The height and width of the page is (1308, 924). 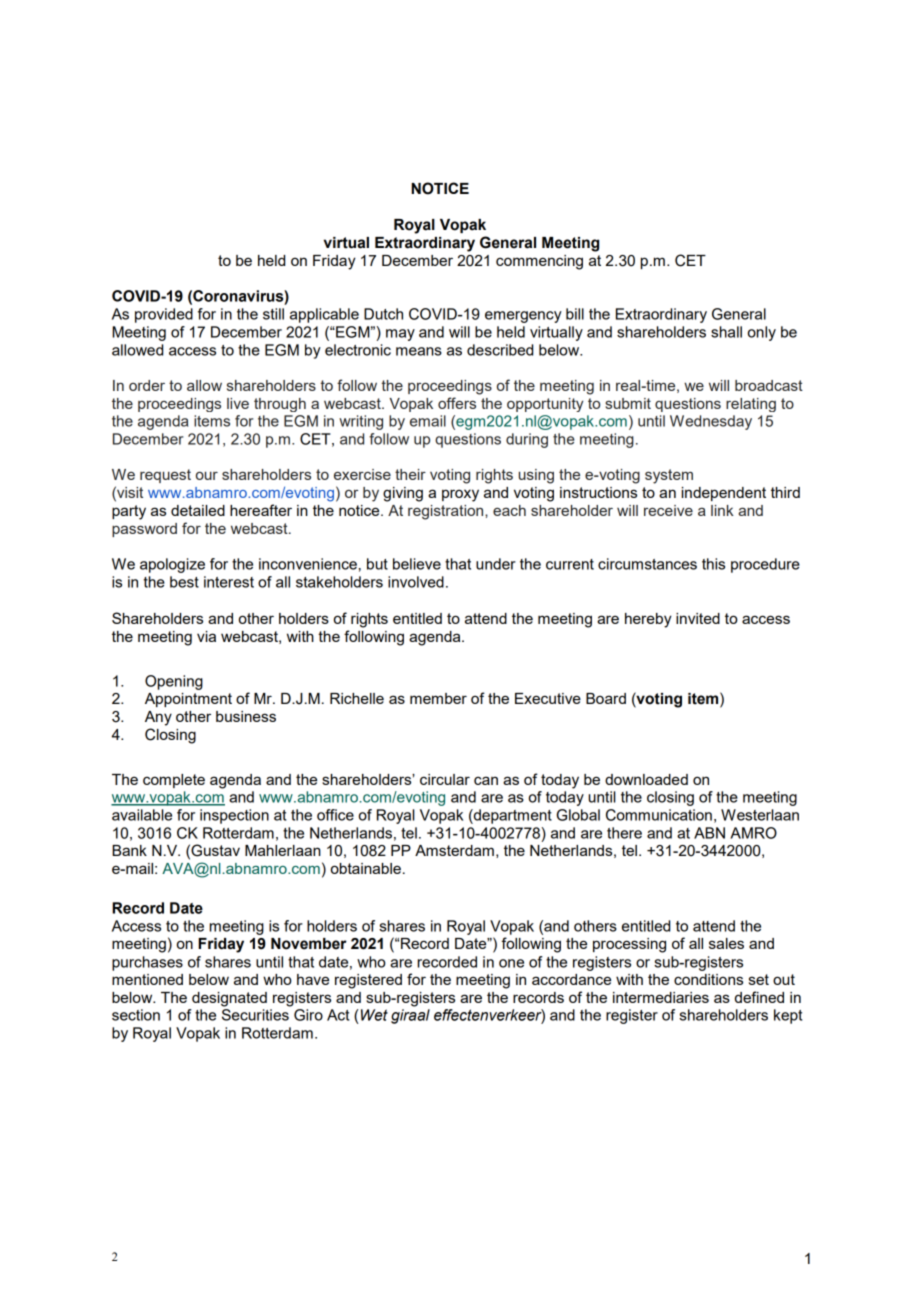 I want to click on complete, so click(x=174, y=781).
